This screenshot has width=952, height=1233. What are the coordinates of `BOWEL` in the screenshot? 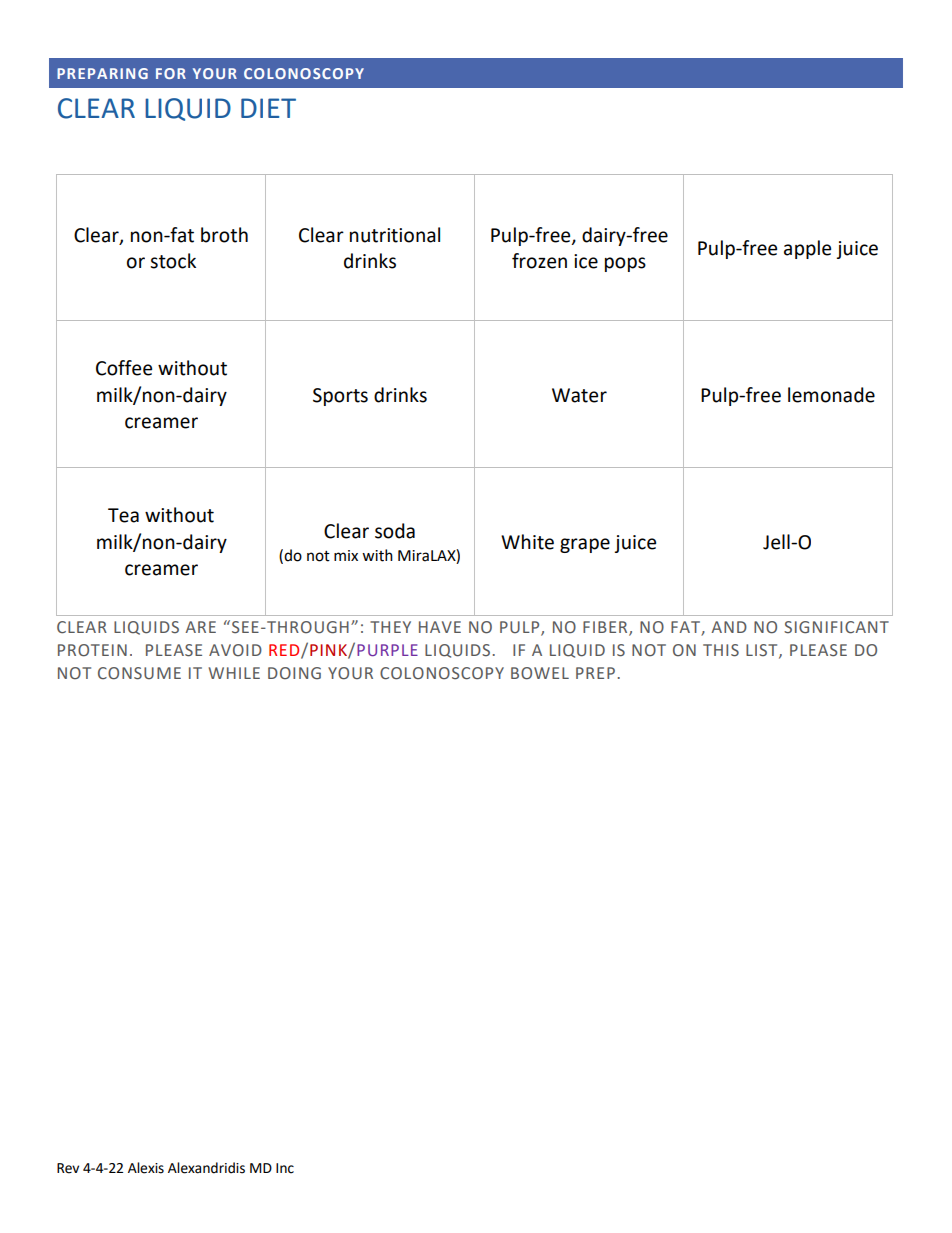 It's located at (540, 673).
